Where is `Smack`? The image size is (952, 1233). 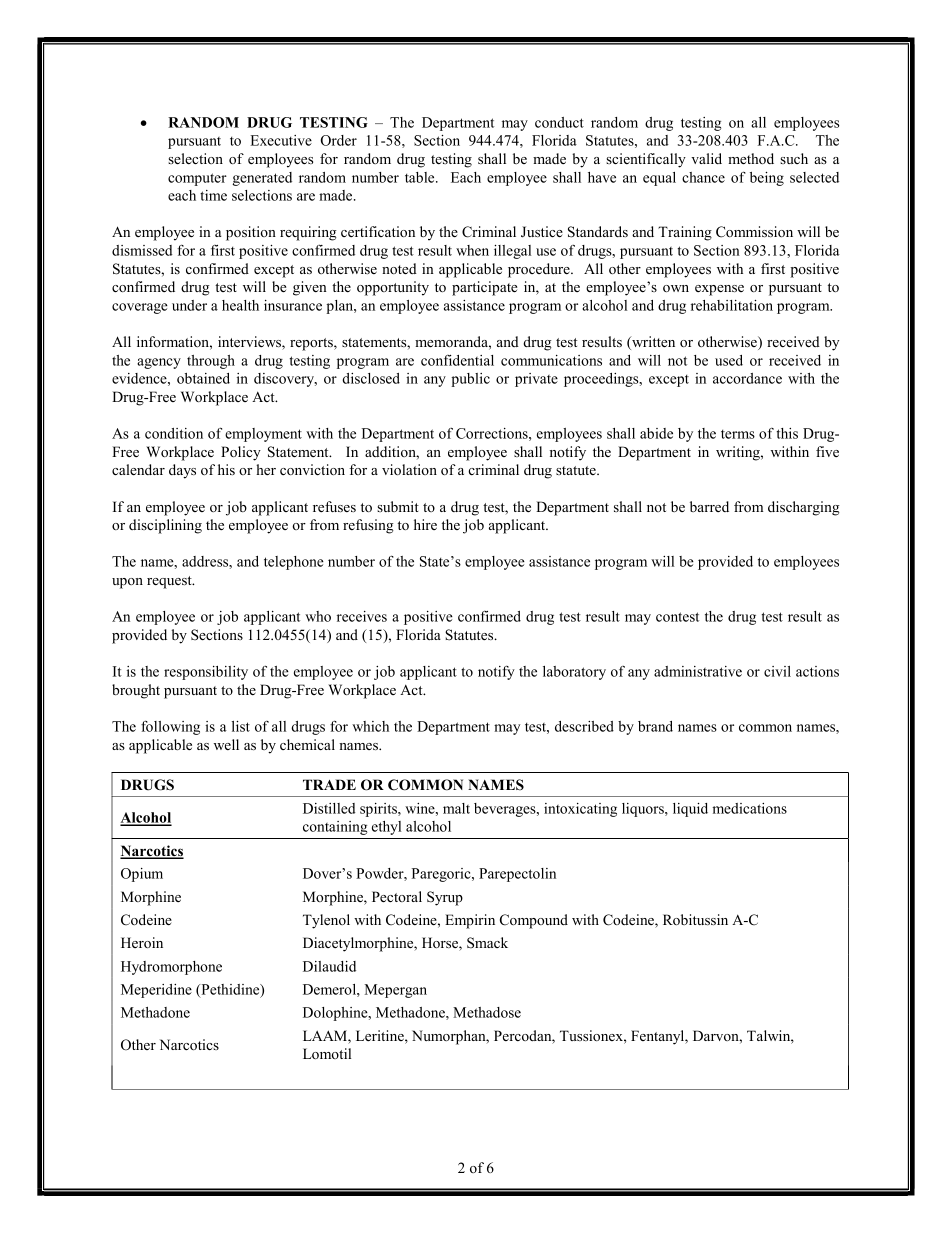 Smack is located at coordinates (487, 943).
